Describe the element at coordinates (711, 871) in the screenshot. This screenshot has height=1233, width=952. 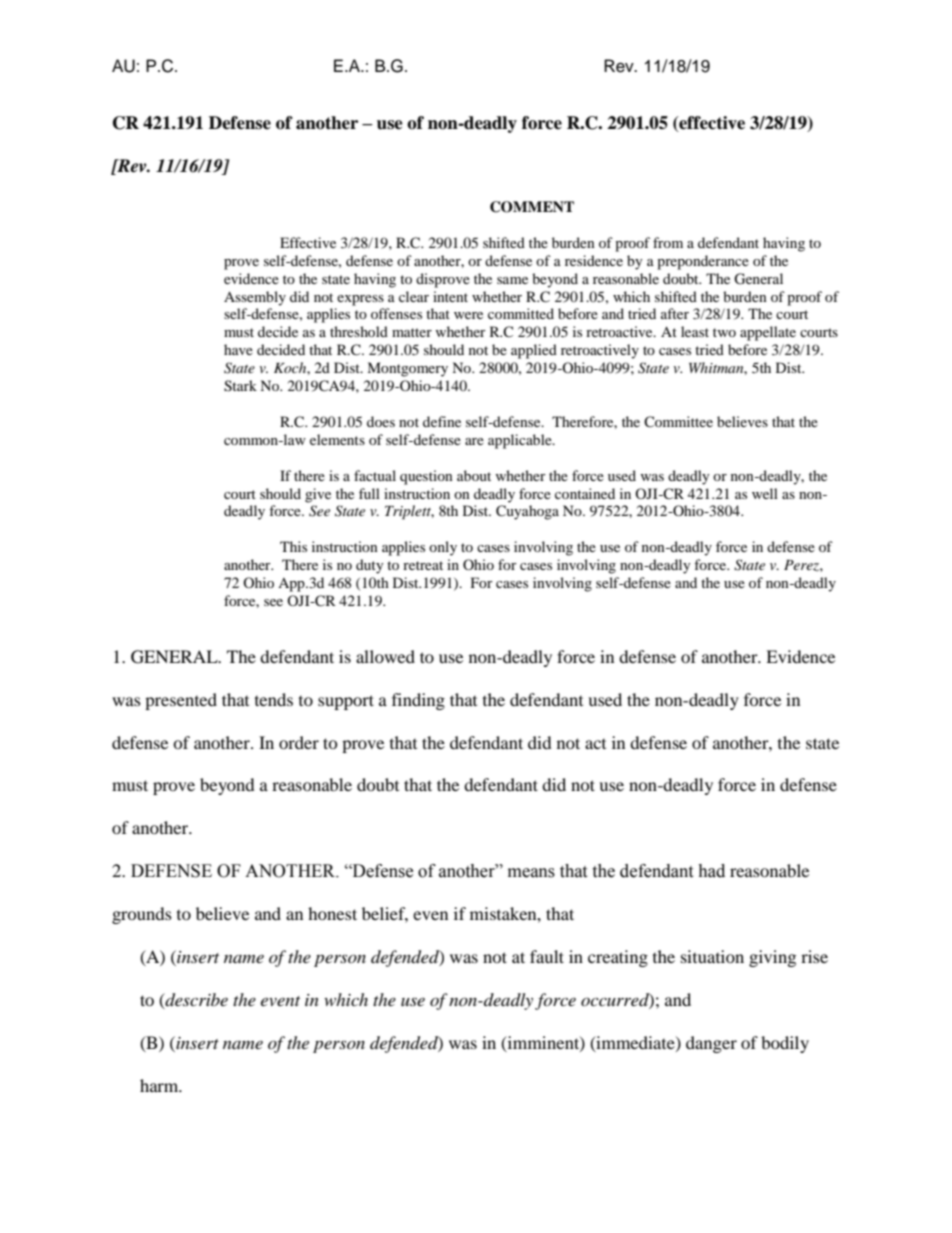
I see `had` at that location.
